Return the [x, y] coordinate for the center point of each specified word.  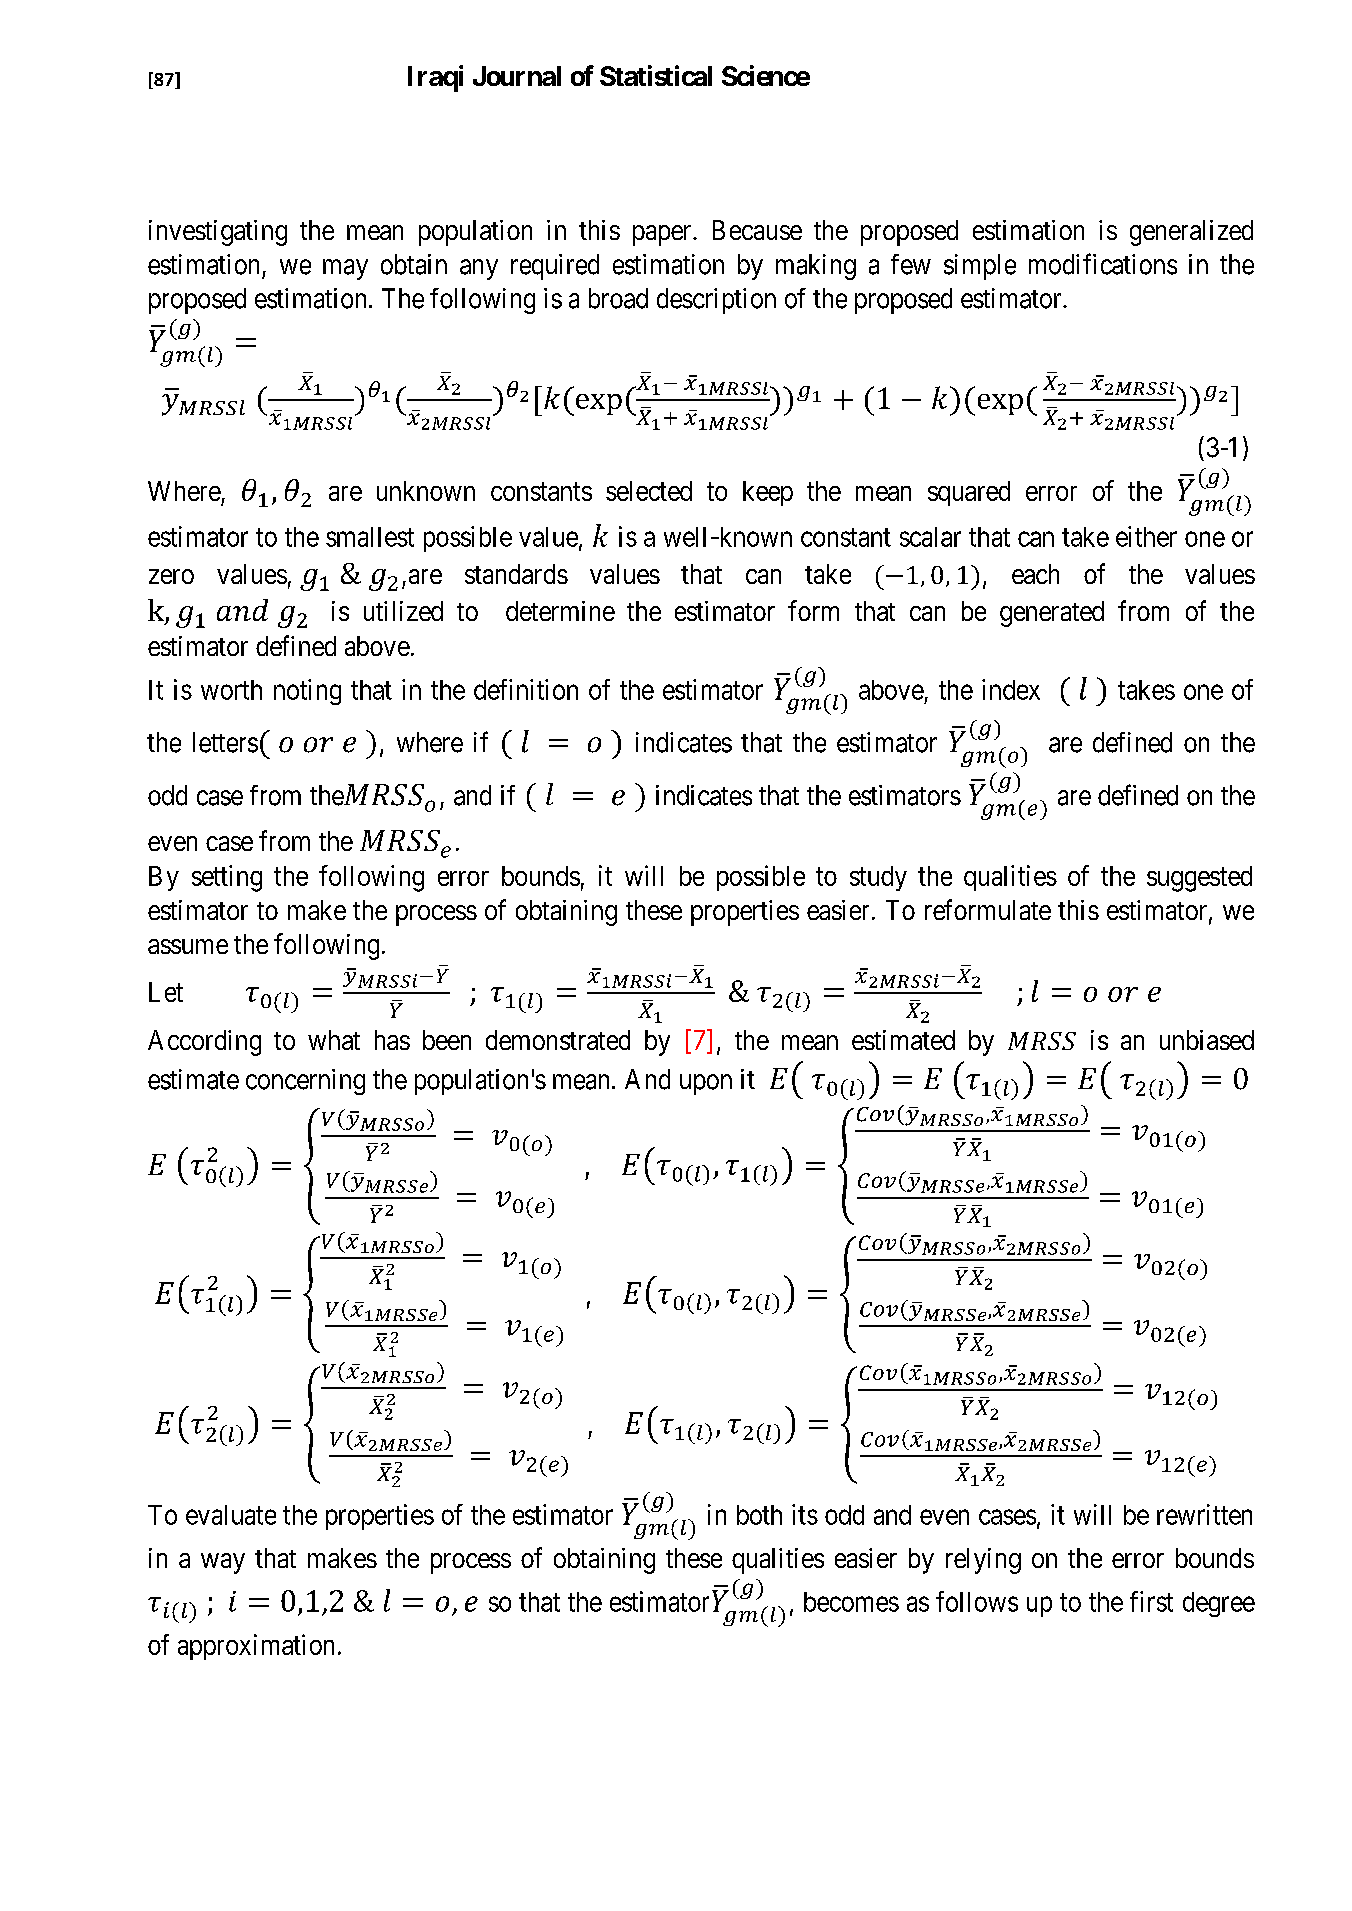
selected [649, 491]
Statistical [656, 75]
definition [526, 689]
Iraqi [435, 78]
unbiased [1207, 1040]
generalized [1191, 233]
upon [706, 1084]
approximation [256, 1647]
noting [307, 692]
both [759, 1515]
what [334, 1040]
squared [969, 493]
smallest [370, 537]
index [1011, 689]
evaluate [231, 1515]
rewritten [1204, 1514]
